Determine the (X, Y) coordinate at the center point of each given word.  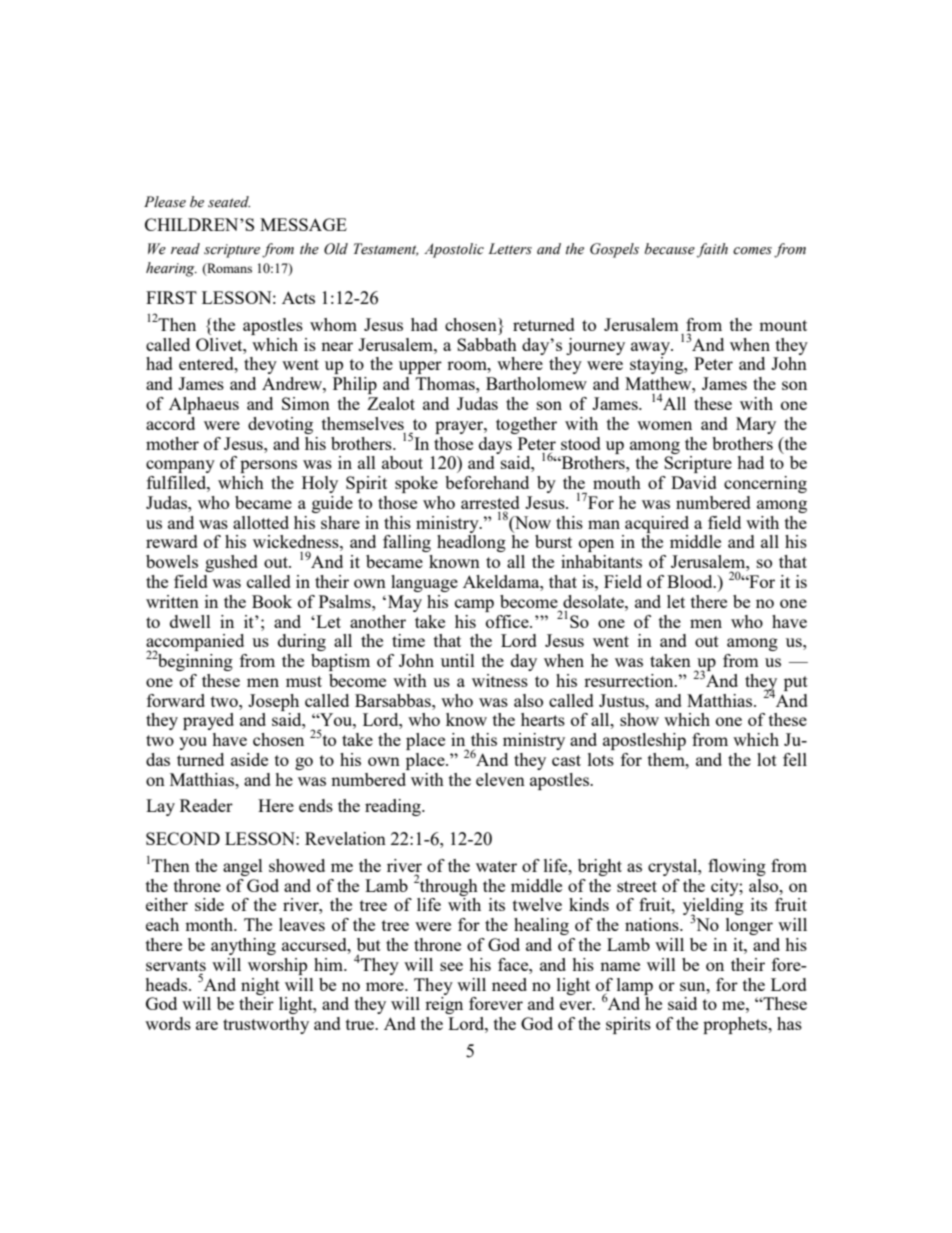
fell (795, 759)
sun (694, 986)
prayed (208, 721)
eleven (500, 779)
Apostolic (454, 250)
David (694, 482)
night (260, 986)
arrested (490, 502)
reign (444, 1005)
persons (268, 466)
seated (229, 202)
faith (712, 250)
